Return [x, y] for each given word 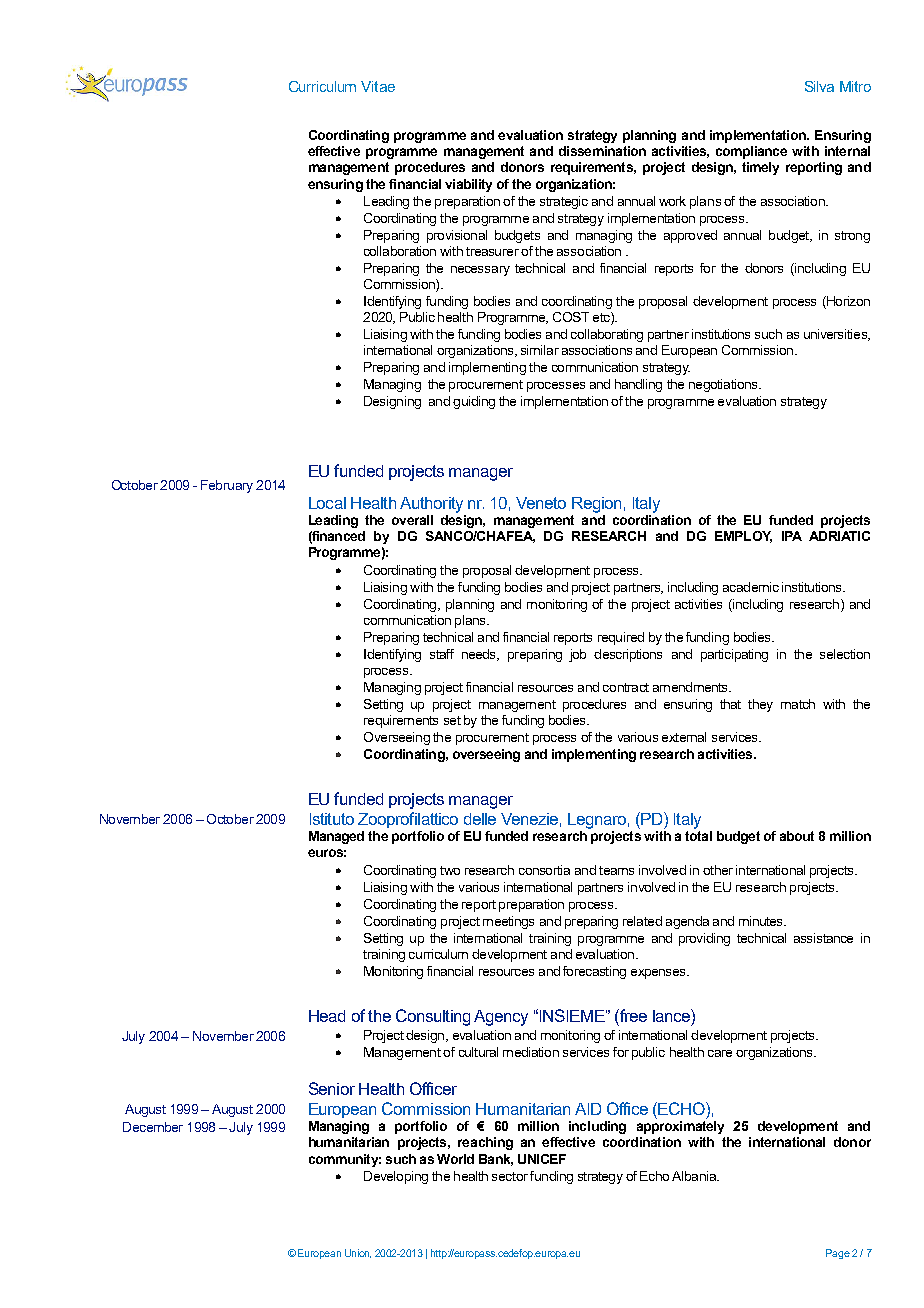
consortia [544, 870]
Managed [336, 837]
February [227, 486]
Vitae [378, 86]
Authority [431, 505]
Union [358, 1253]
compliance [751, 152]
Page [838, 1254]
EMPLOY [743, 537]
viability [468, 185]
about [797, 836]
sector [510, 1176]
